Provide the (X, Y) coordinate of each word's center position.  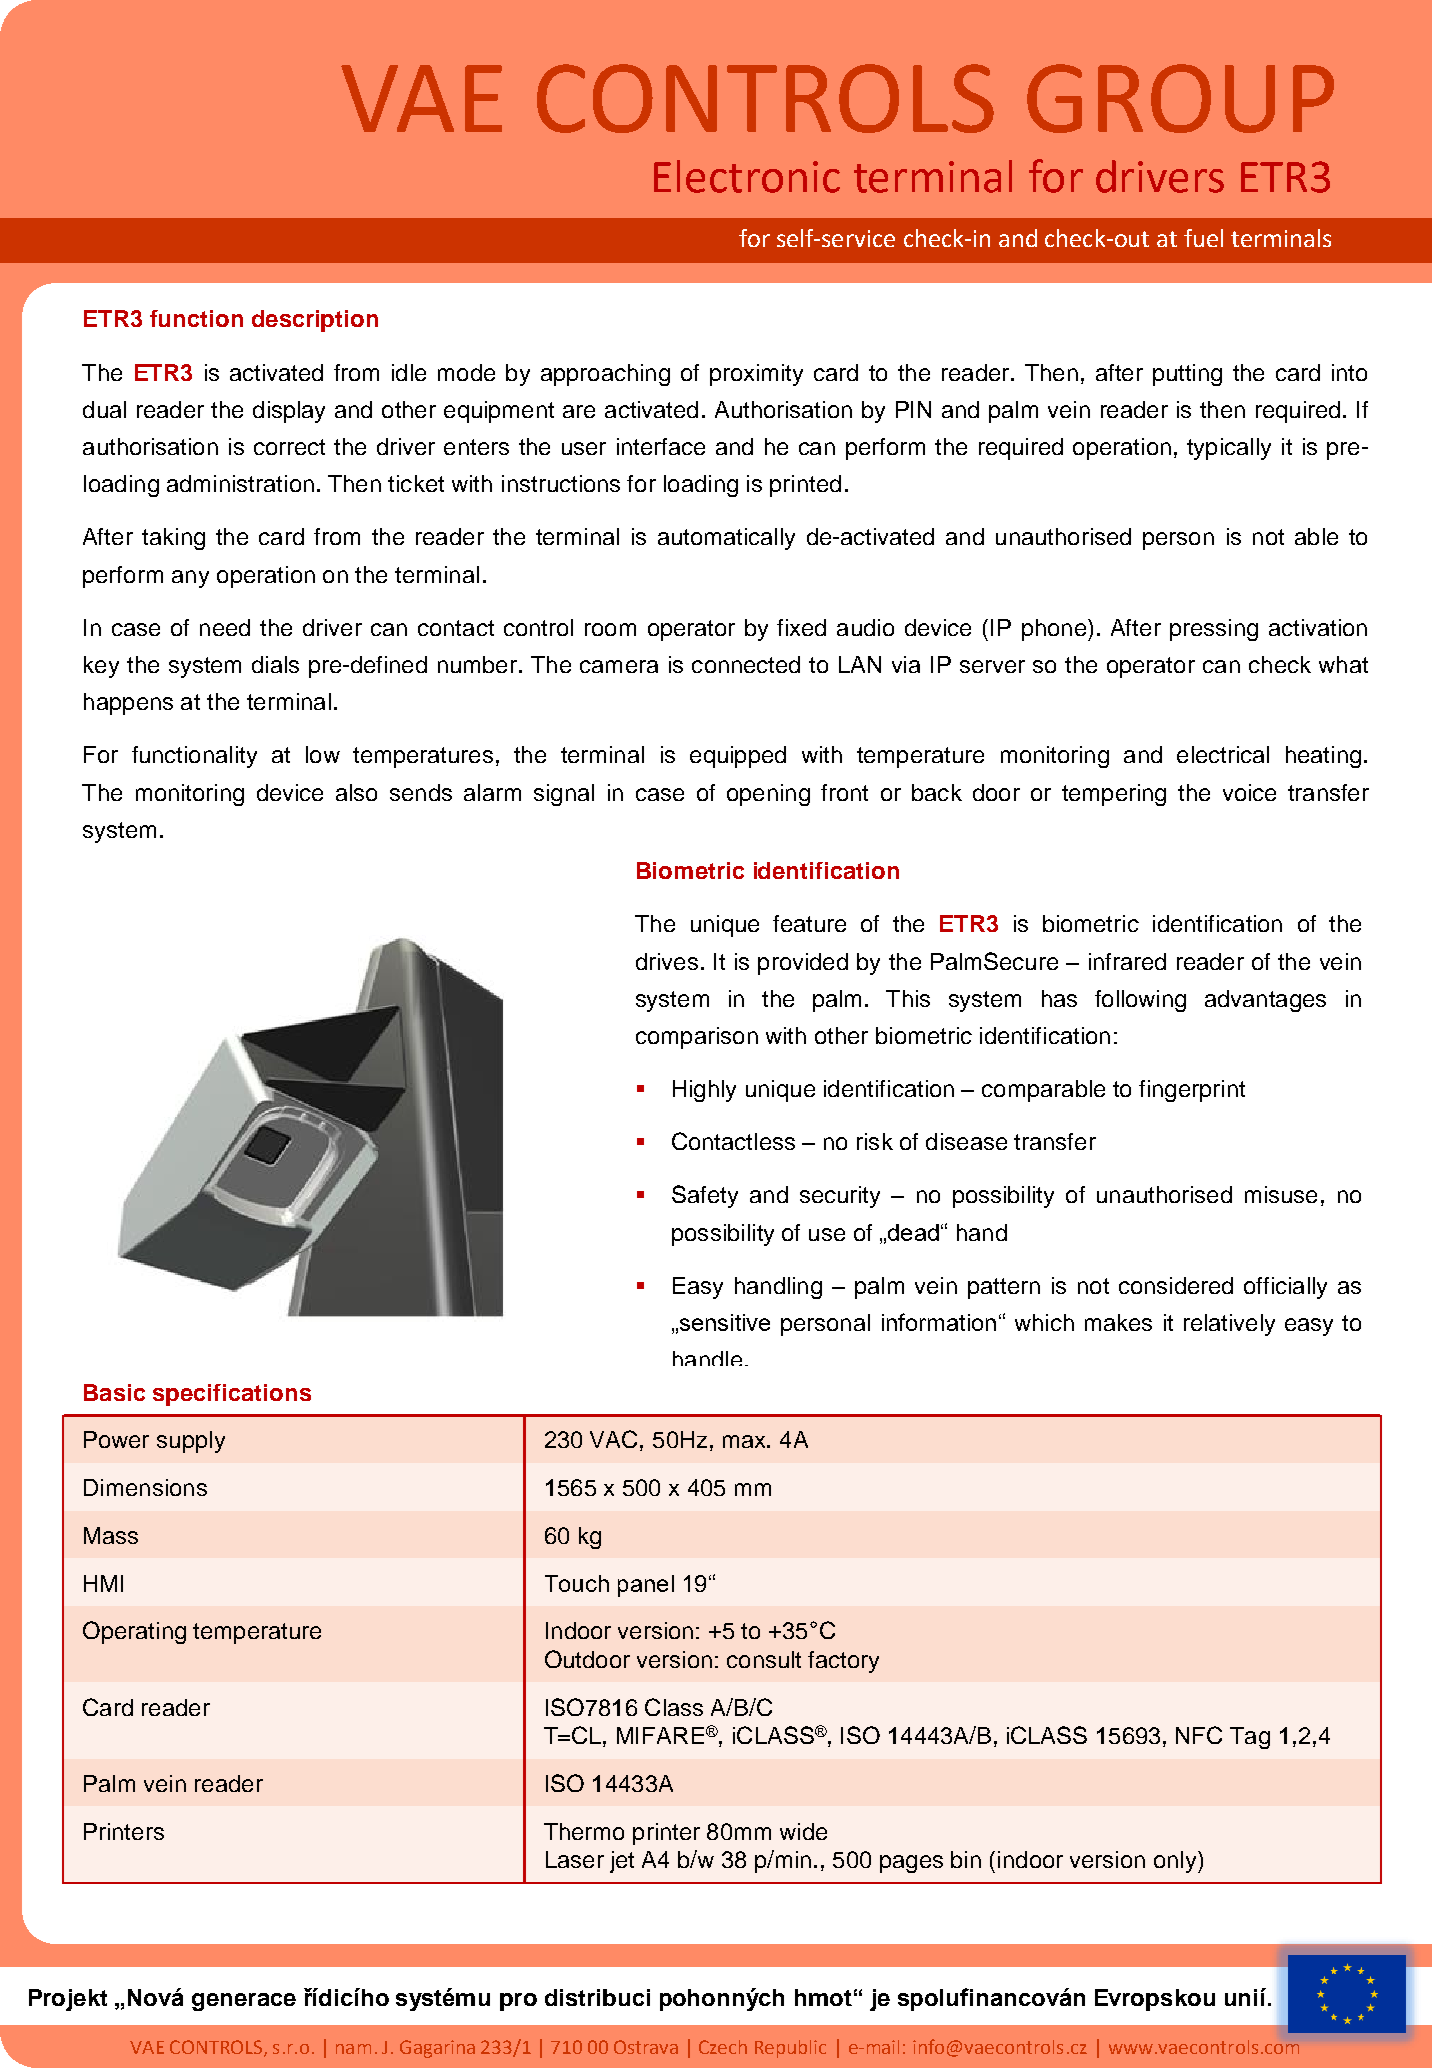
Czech (723, 2047)
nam (353, 2049)
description (315, 321)
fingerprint (1192, 1091)
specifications (232, 1395)
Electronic (747, 176)
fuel (1203, 238)
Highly (704, 1091)
